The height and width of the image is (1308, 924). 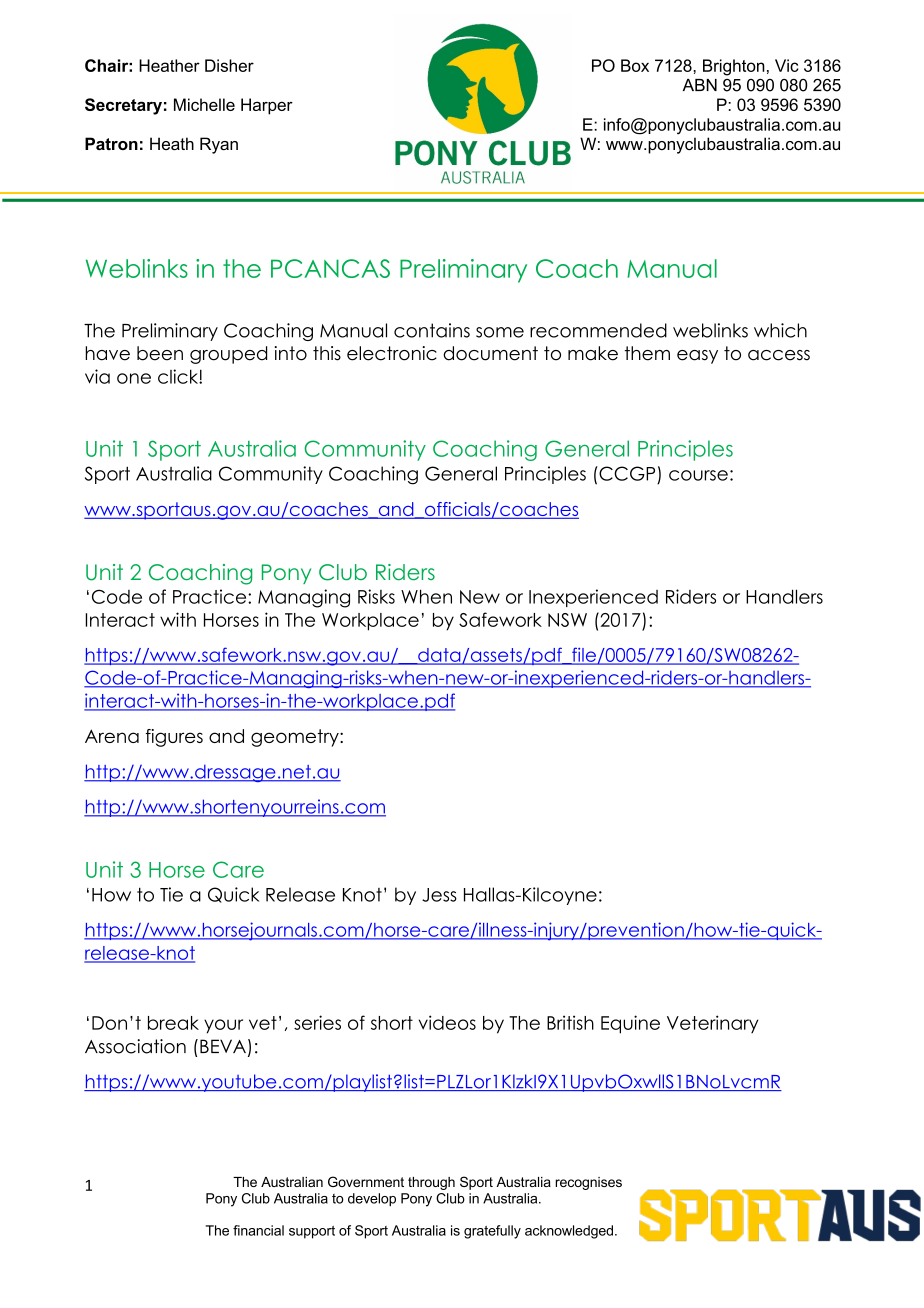 What do you see at coordinates (173, 1023) in the image?
I see `break` at bounding box center [173, 1023].
